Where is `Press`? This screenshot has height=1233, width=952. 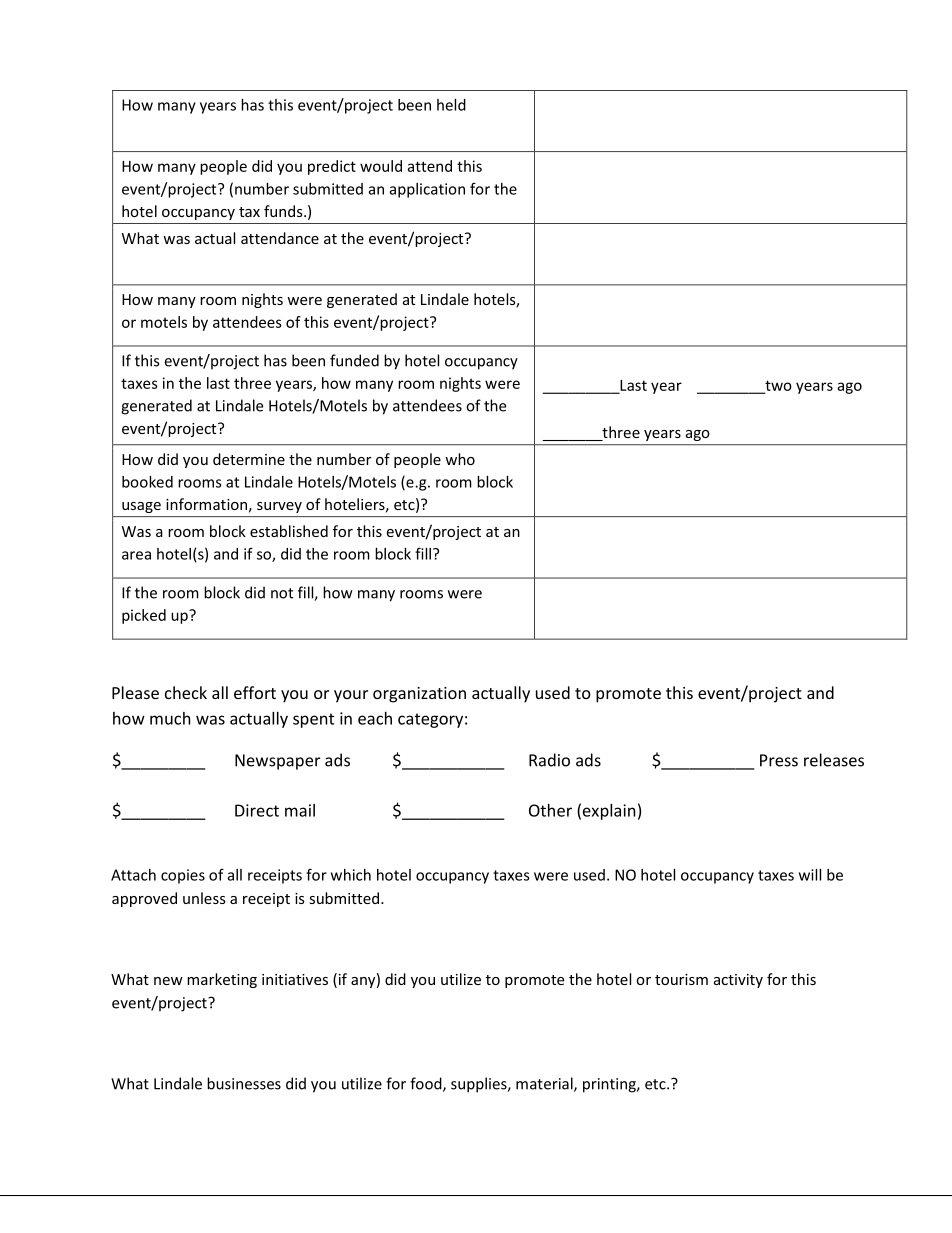 Press is located at coordinates (779, 760).
